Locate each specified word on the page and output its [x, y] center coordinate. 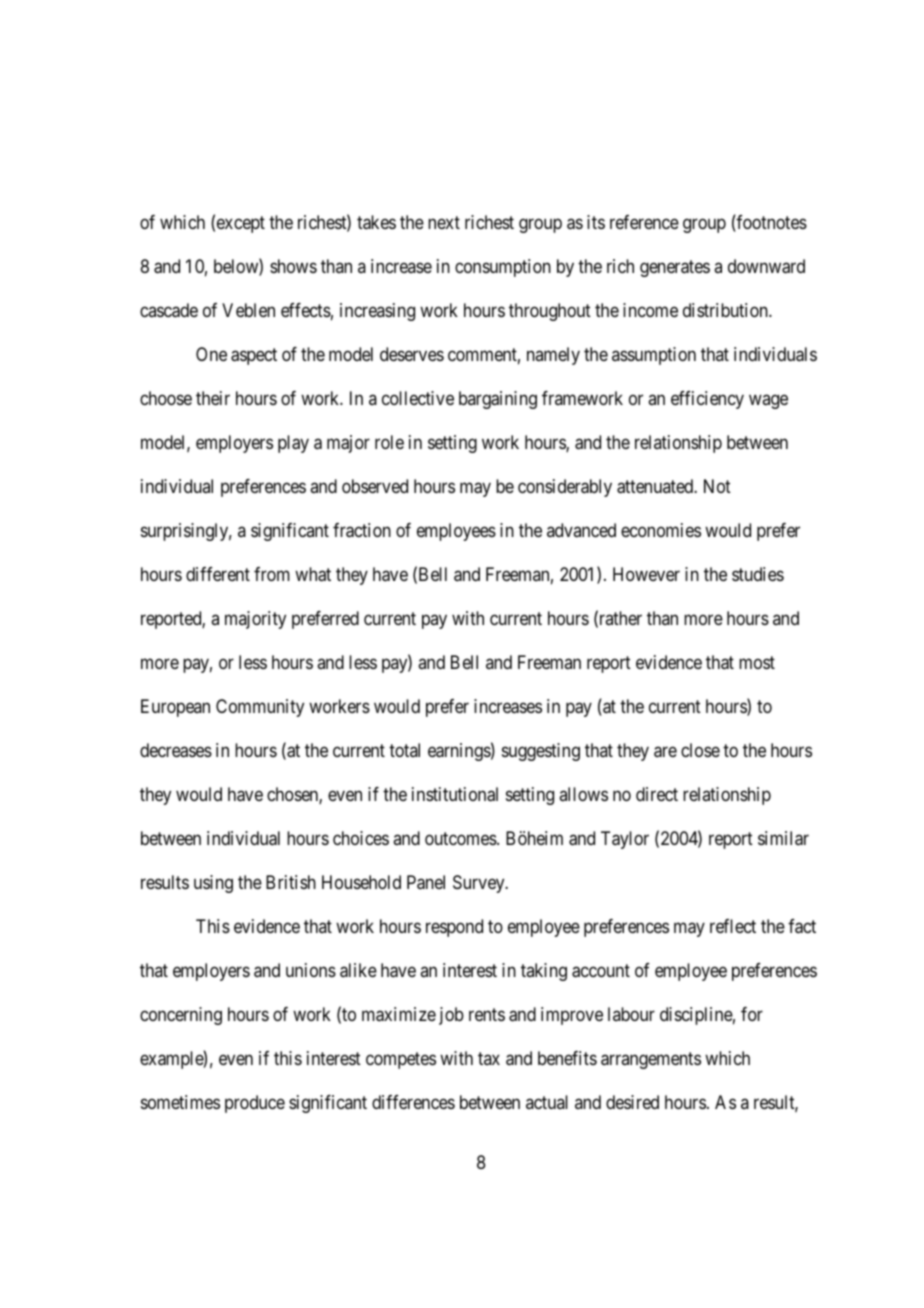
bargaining [498, 400]
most [757, 662]
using [213, 884]
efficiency [707, 400]
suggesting [541, 752]
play [293, 444]
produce [255, 1104]
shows [293, 266]
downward [766, 266]
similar [783, 838]
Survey [480, 884]
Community [260, 708]
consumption [503, 268]
